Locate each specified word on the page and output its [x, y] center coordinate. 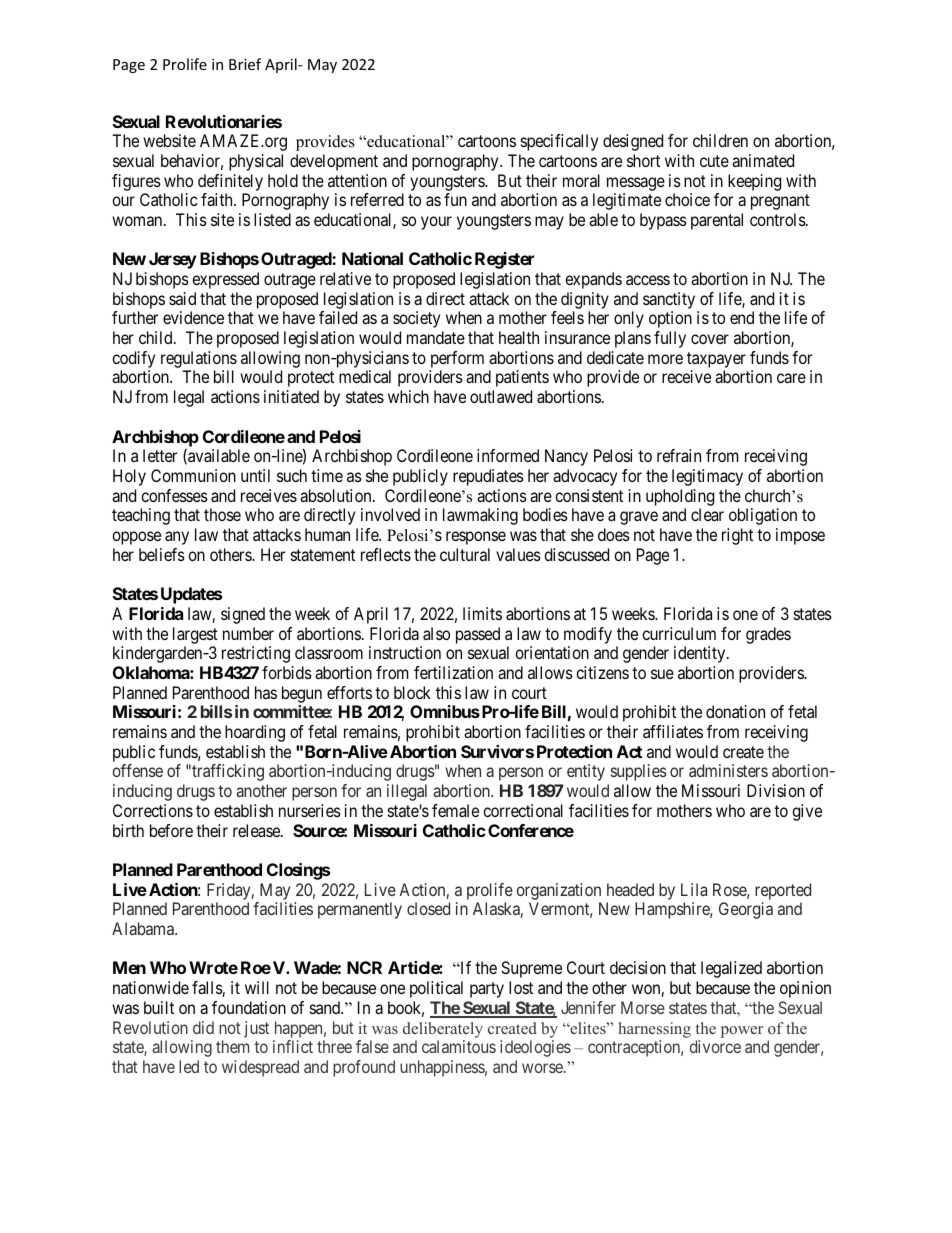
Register [504, 260]
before [171, 830]
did [203, 1027]
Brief [245, 64]
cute [714, 161]
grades [768, 635]
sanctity [669, 300]
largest [195, 635]
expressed [225, 280]
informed [508, 455]
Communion [193, 475]
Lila [694, 889]
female [455, 810]
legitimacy [707, 477]
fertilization [453, 672]
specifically [559, 142]
